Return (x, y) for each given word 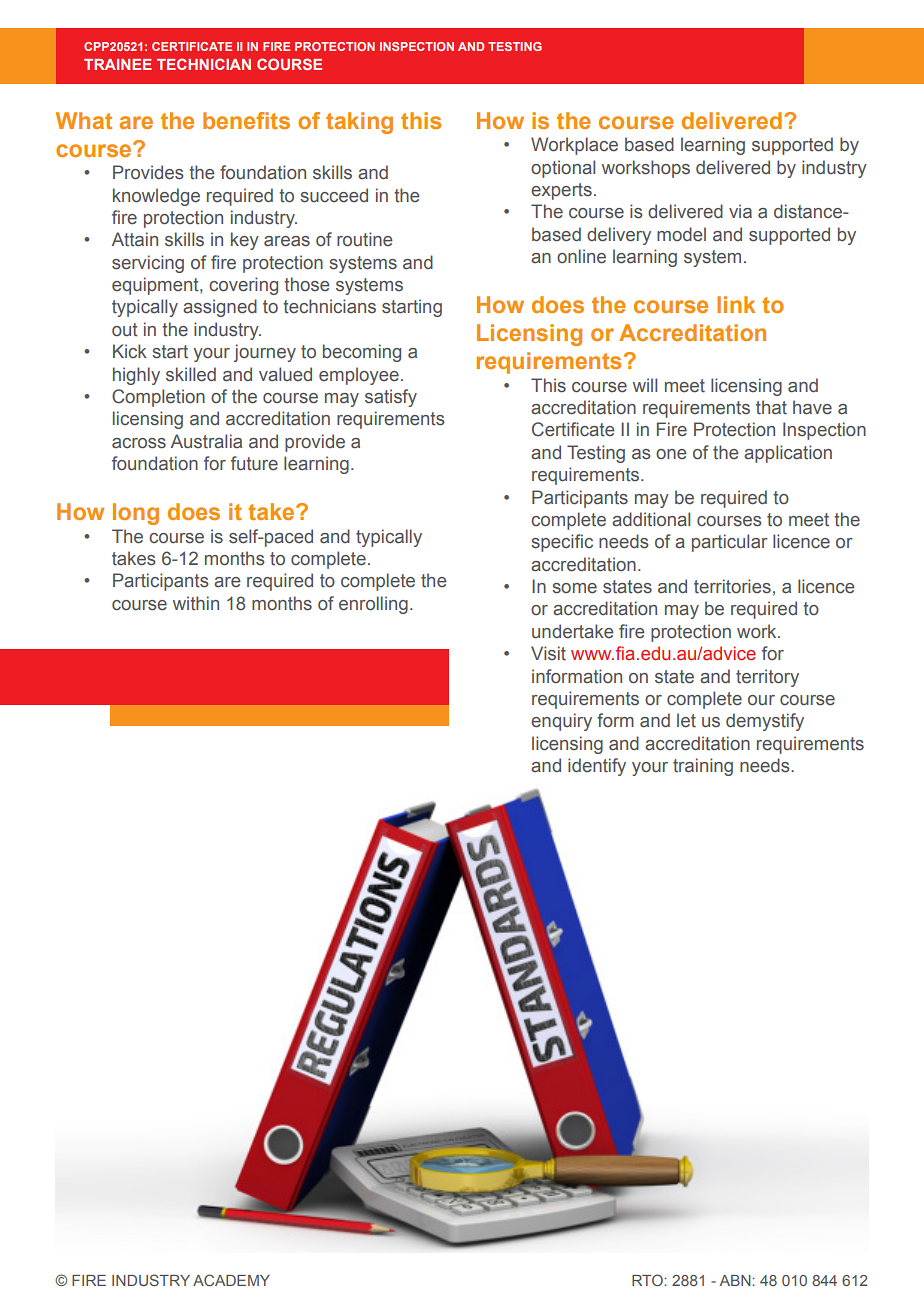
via (740, 211)
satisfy (391, 398)
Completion (158, 398)
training (703, 767)
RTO (648, 1280)
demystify (765, 722)
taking (359, 123)
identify (597, 767)
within (196, 603)
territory (767, 678)
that (771, 407)
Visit (548, 653)
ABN (736, 1280)
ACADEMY (231, 1280)
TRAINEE (118, 64)
